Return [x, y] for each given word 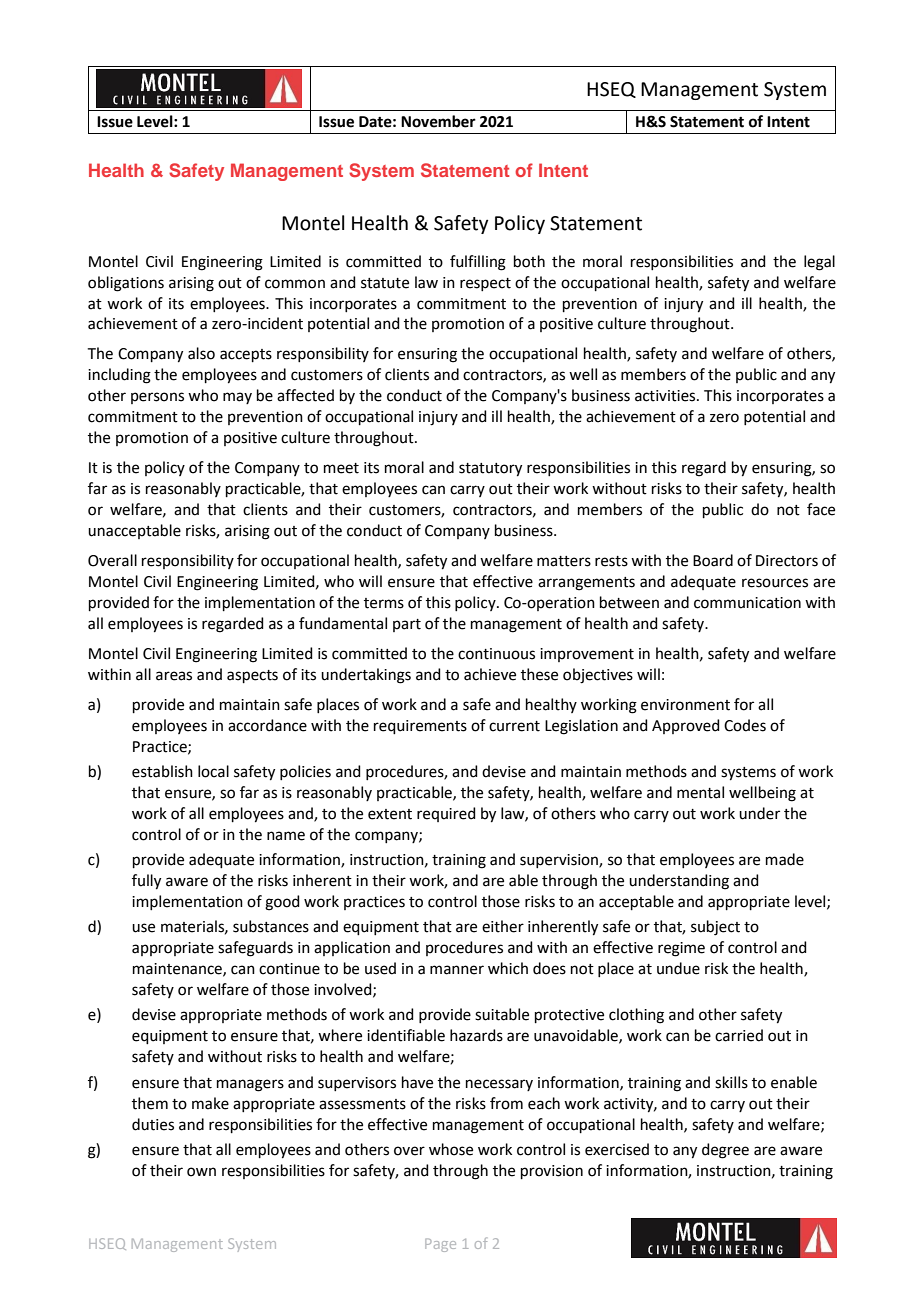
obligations [126, 284]
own [201, 1172]
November [438, 121]
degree [725, 1151]
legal [819, 263]
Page [440, 1245]
